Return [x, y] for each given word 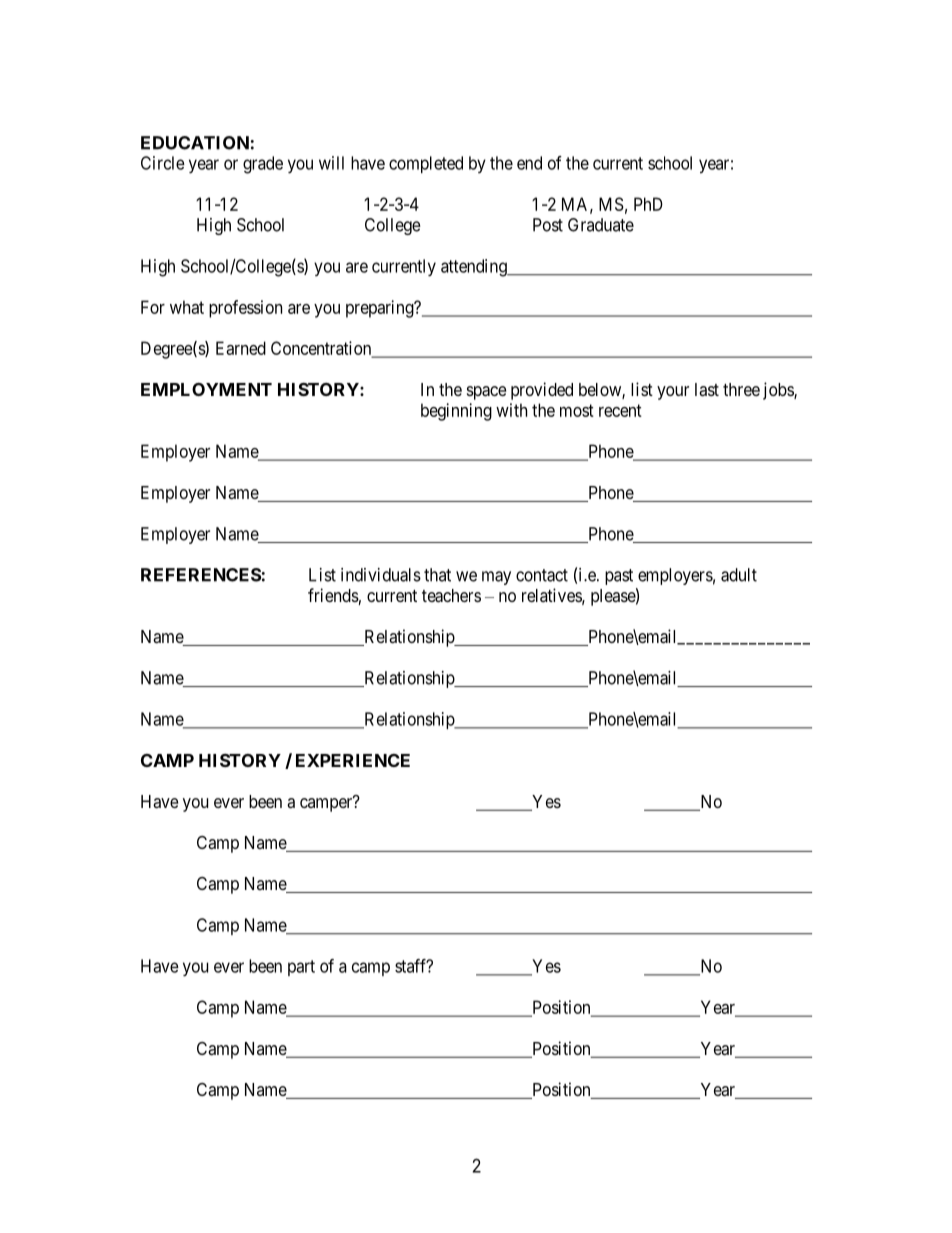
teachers [451, 596]
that [437, 575]
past [619, 577]
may [496, 578]
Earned [241, 348]
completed [426, 164]
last [707, 389]
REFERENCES [201, 575]
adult [739, 575]
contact [542, 575]
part [301, 968]
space [486, 393]
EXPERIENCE [353, 760]
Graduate [601, 225]
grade [263, 165]
